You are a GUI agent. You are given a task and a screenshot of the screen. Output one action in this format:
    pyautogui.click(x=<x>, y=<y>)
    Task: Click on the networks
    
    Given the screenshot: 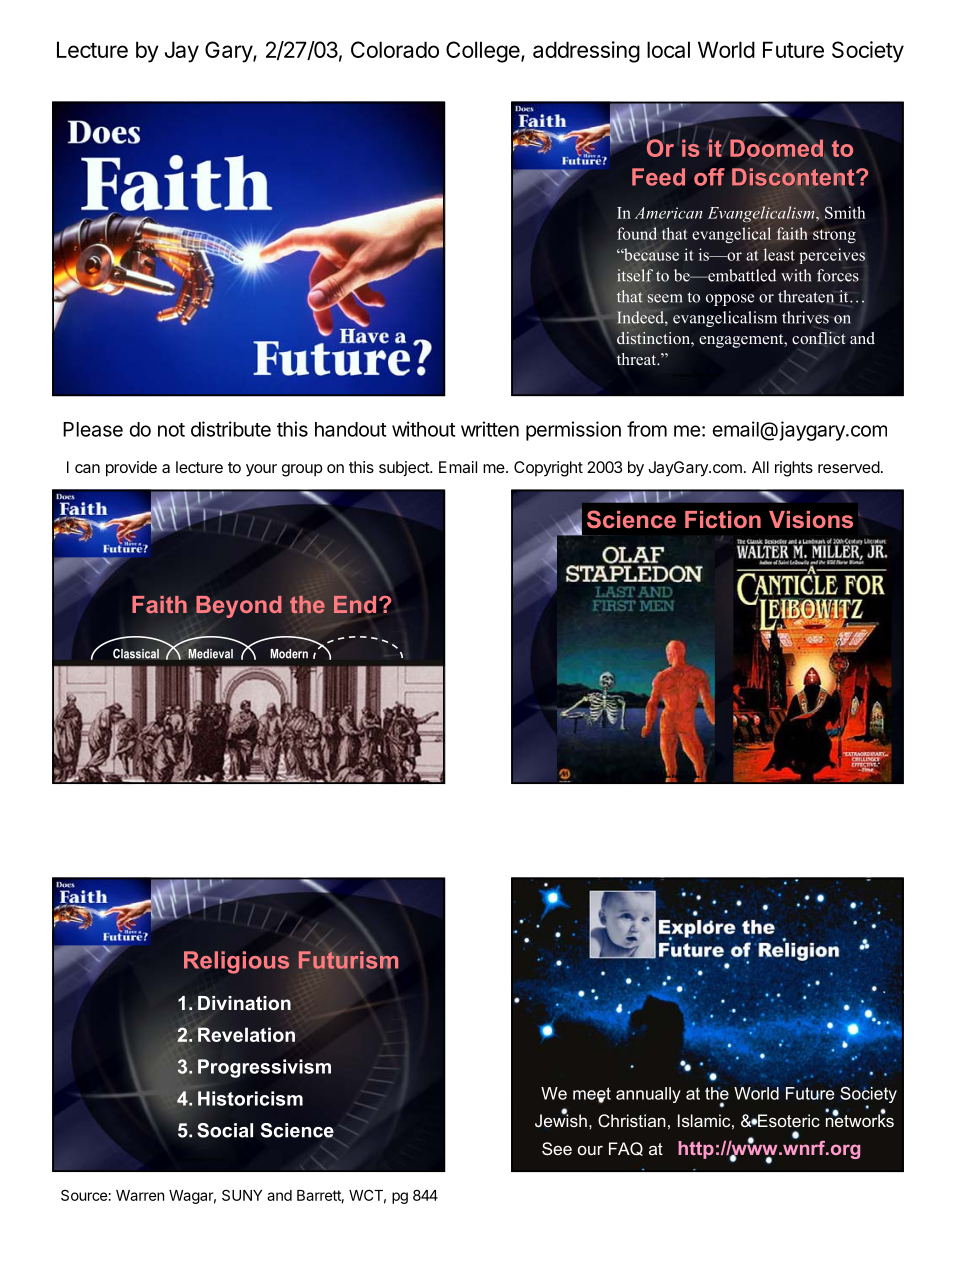 What is the action you would take?
    pyautogui.click(x=860, y=1119)
